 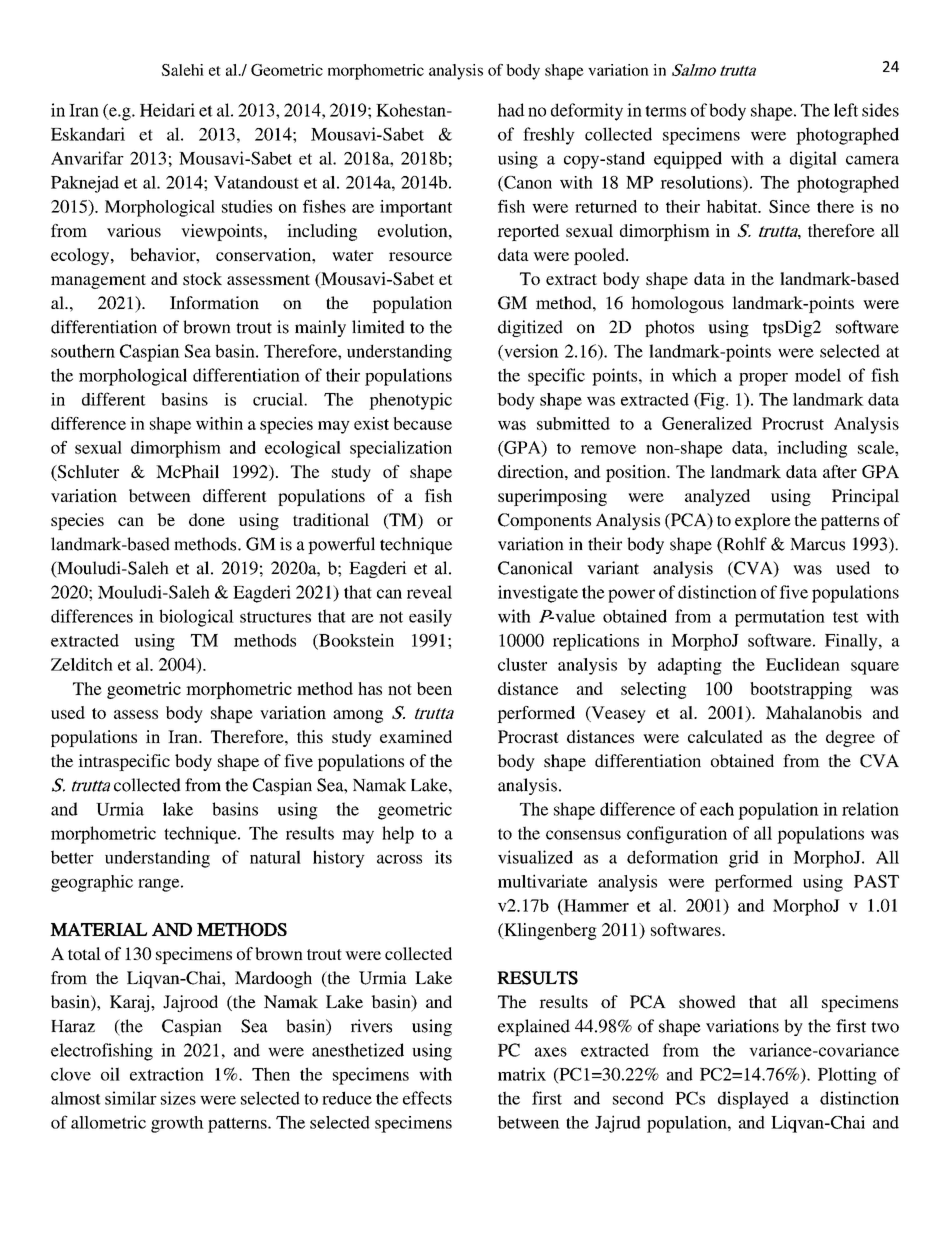 What do you see at coordinates (813, 160) in the image?
I see `digital` at bounding box center [813, 160].
